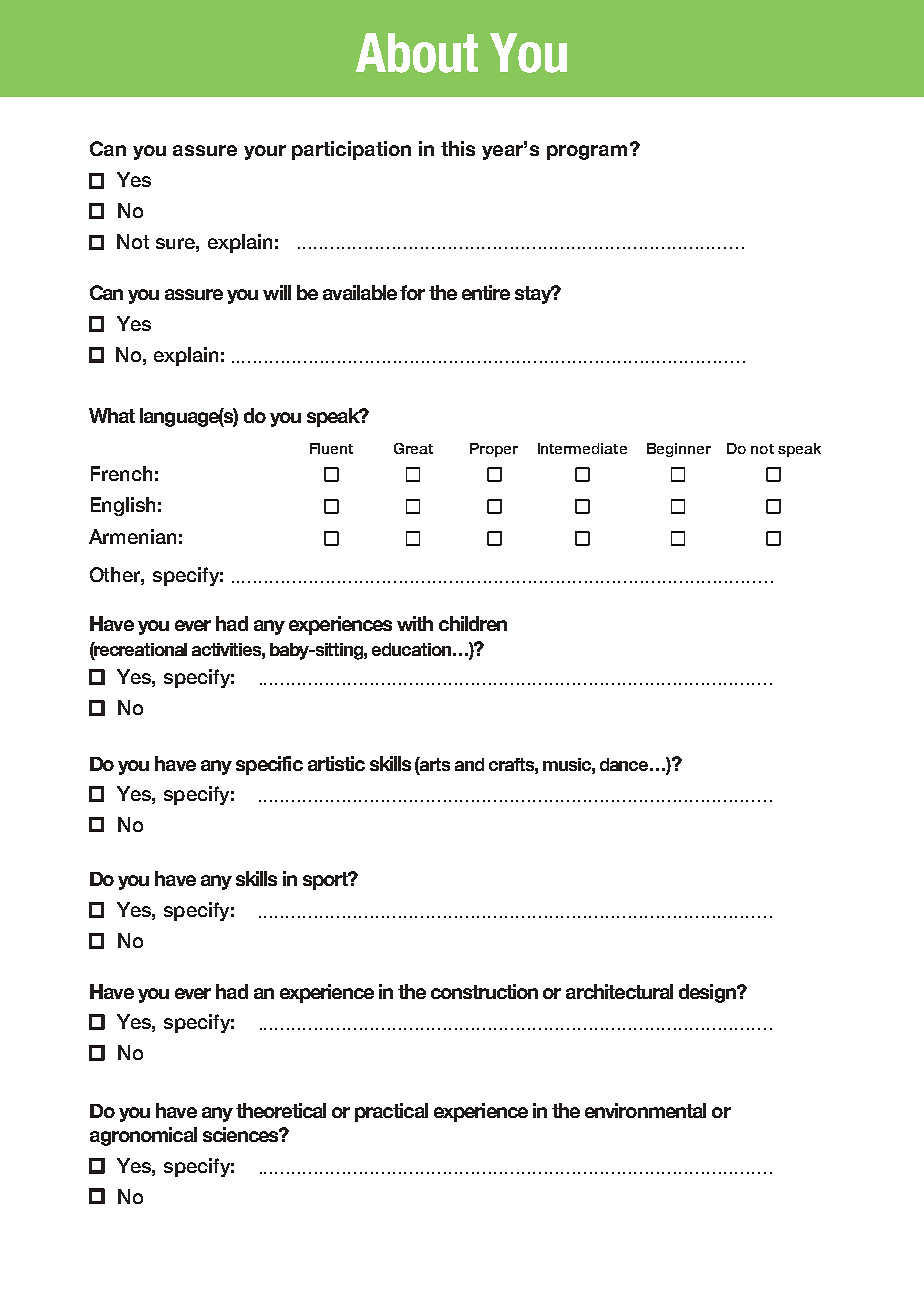 This screenshot has height=1308, width=924. I want to click on with, so click(415, 623).
